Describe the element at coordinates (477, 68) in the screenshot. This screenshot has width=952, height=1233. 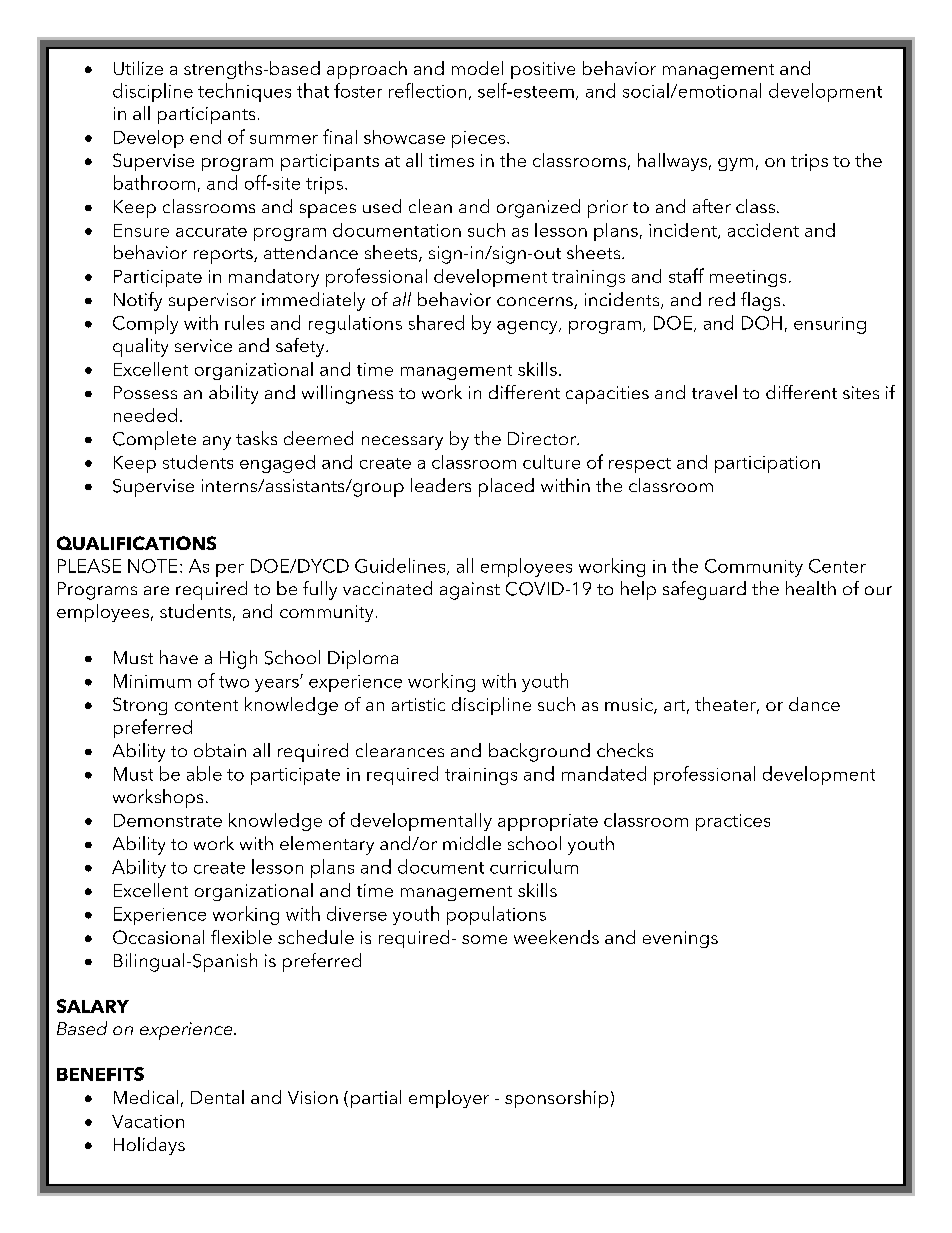
I see `model` at that location.
